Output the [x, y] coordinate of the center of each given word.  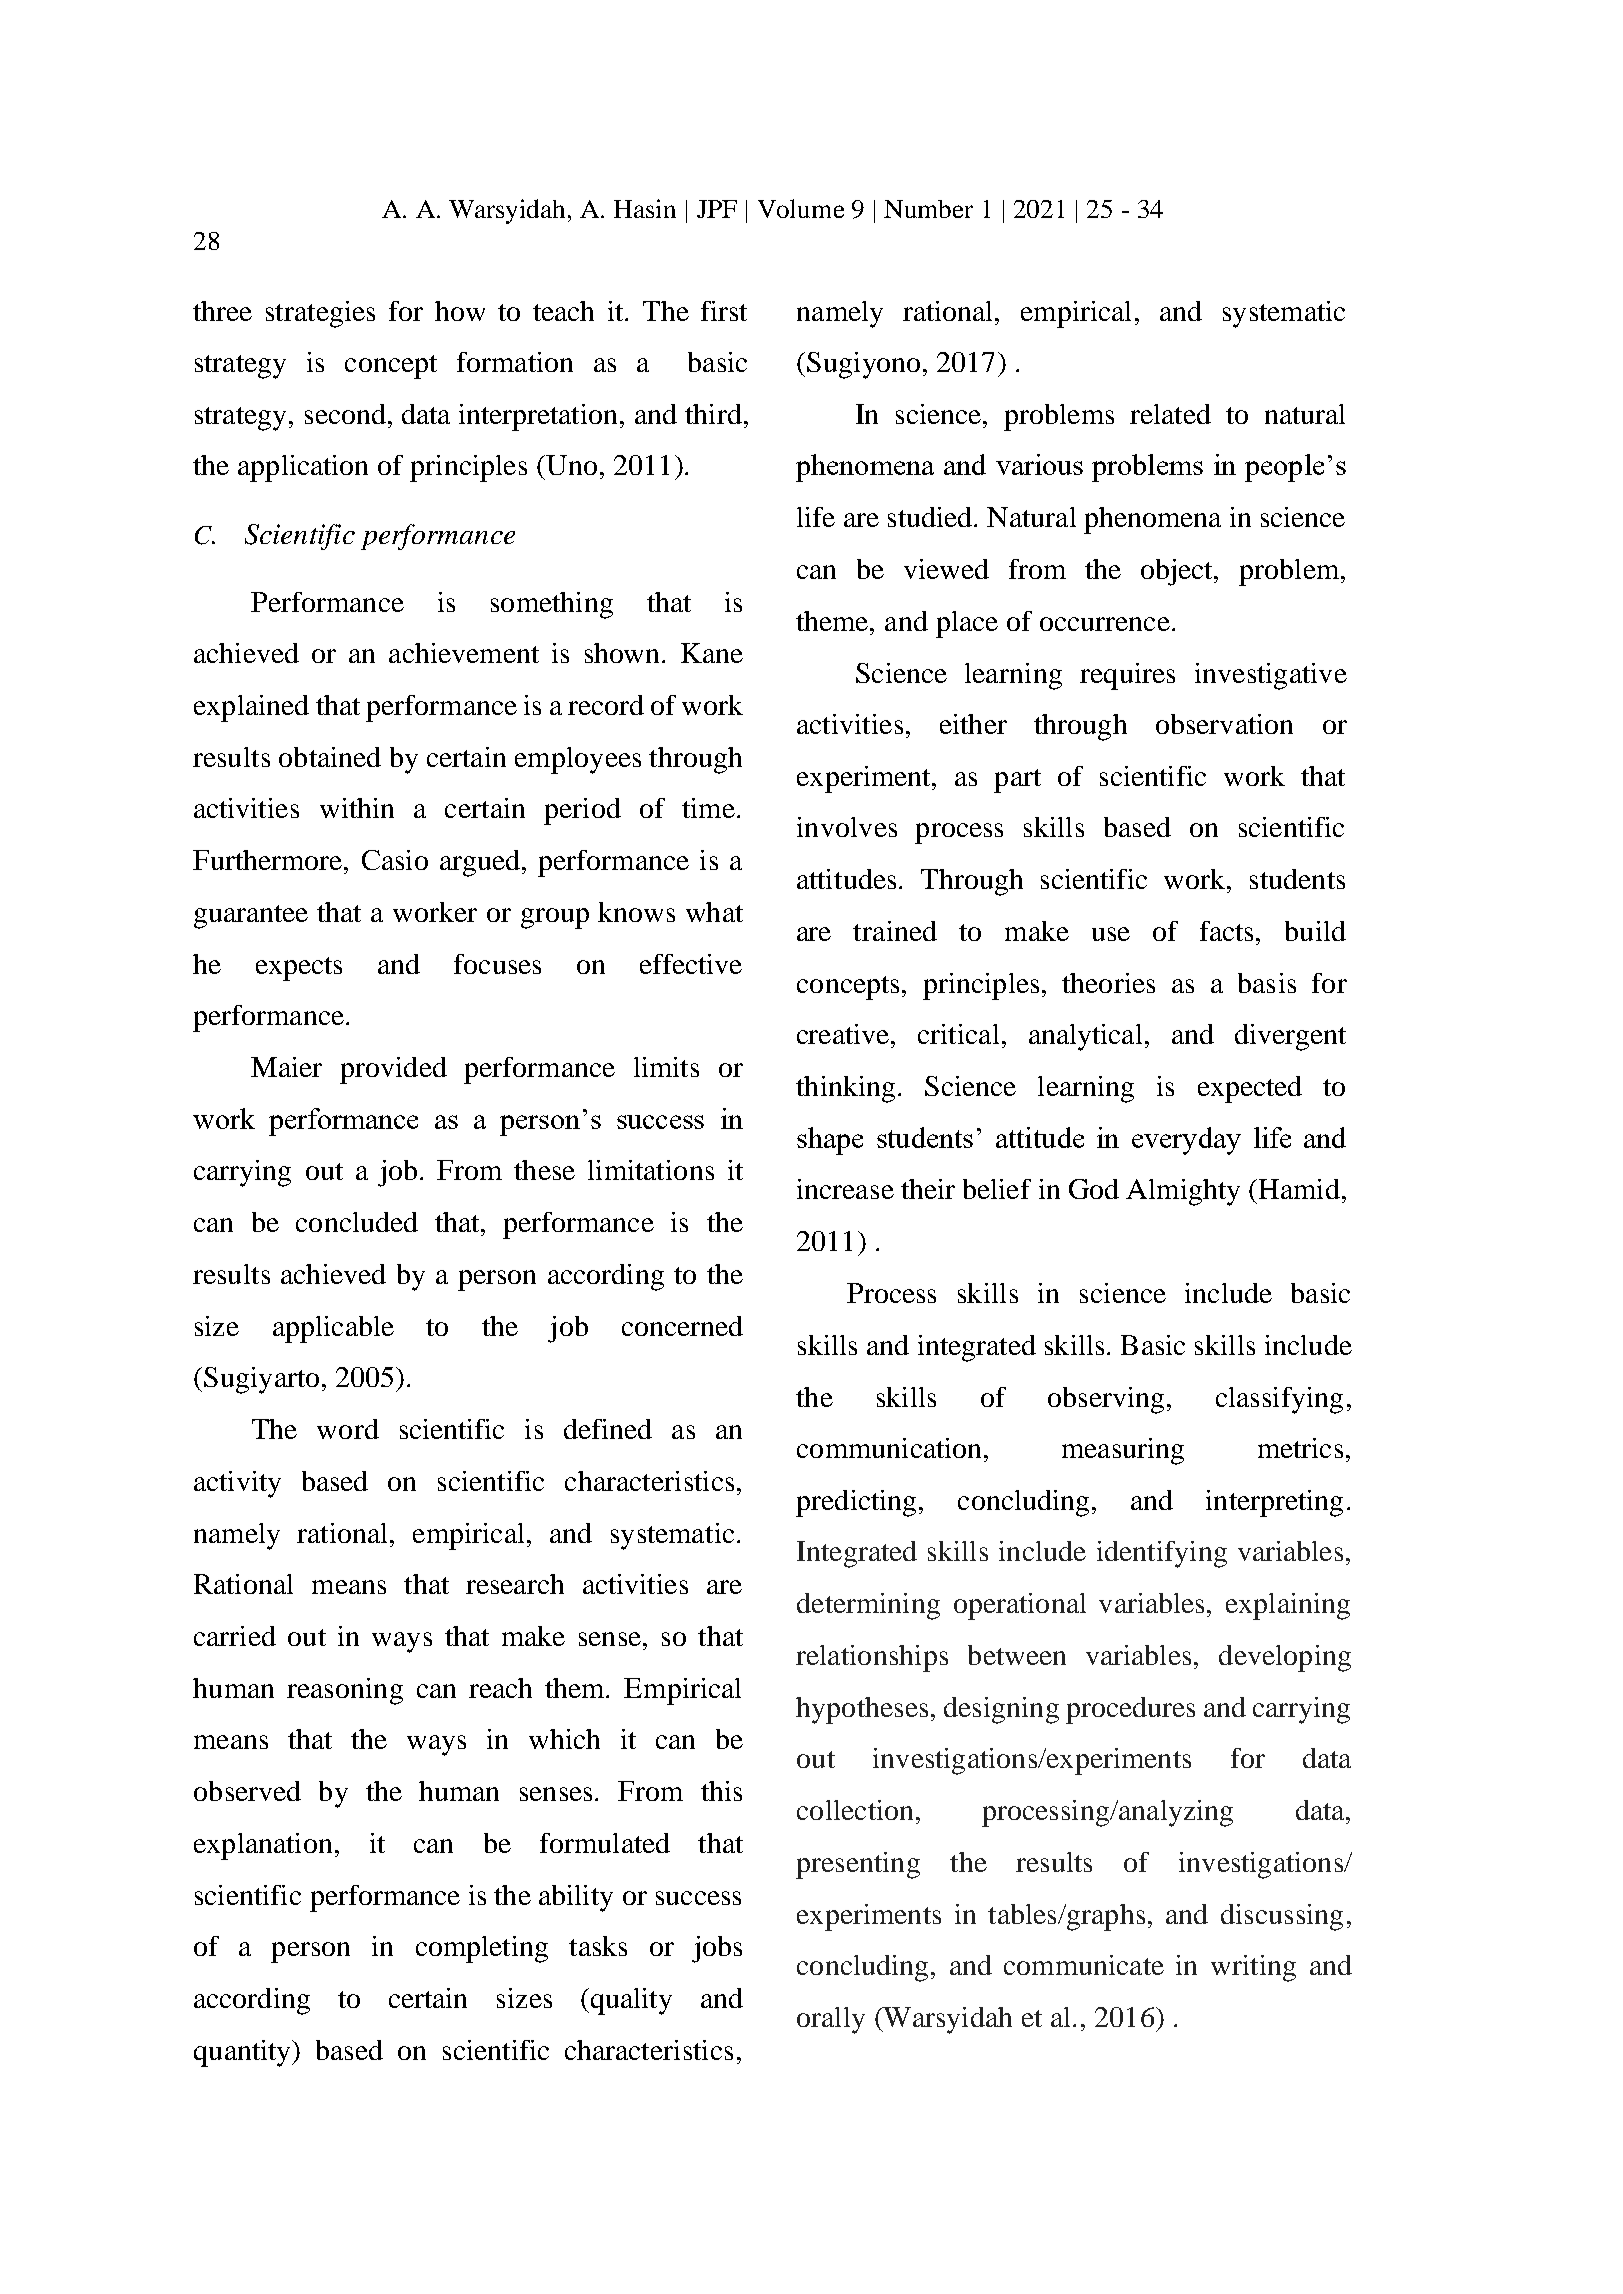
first [724, 311]
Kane [712, 653]
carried [235, 1636]
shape [830, 1141]
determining [868, 1606]
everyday [1186, 1141]
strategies [320, 314]
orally [831, 2020]
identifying [1162, 1554]
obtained [330, 757]
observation [1224, 724]
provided [393, 1070]
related [1170, 414]
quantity [243, 2053]
